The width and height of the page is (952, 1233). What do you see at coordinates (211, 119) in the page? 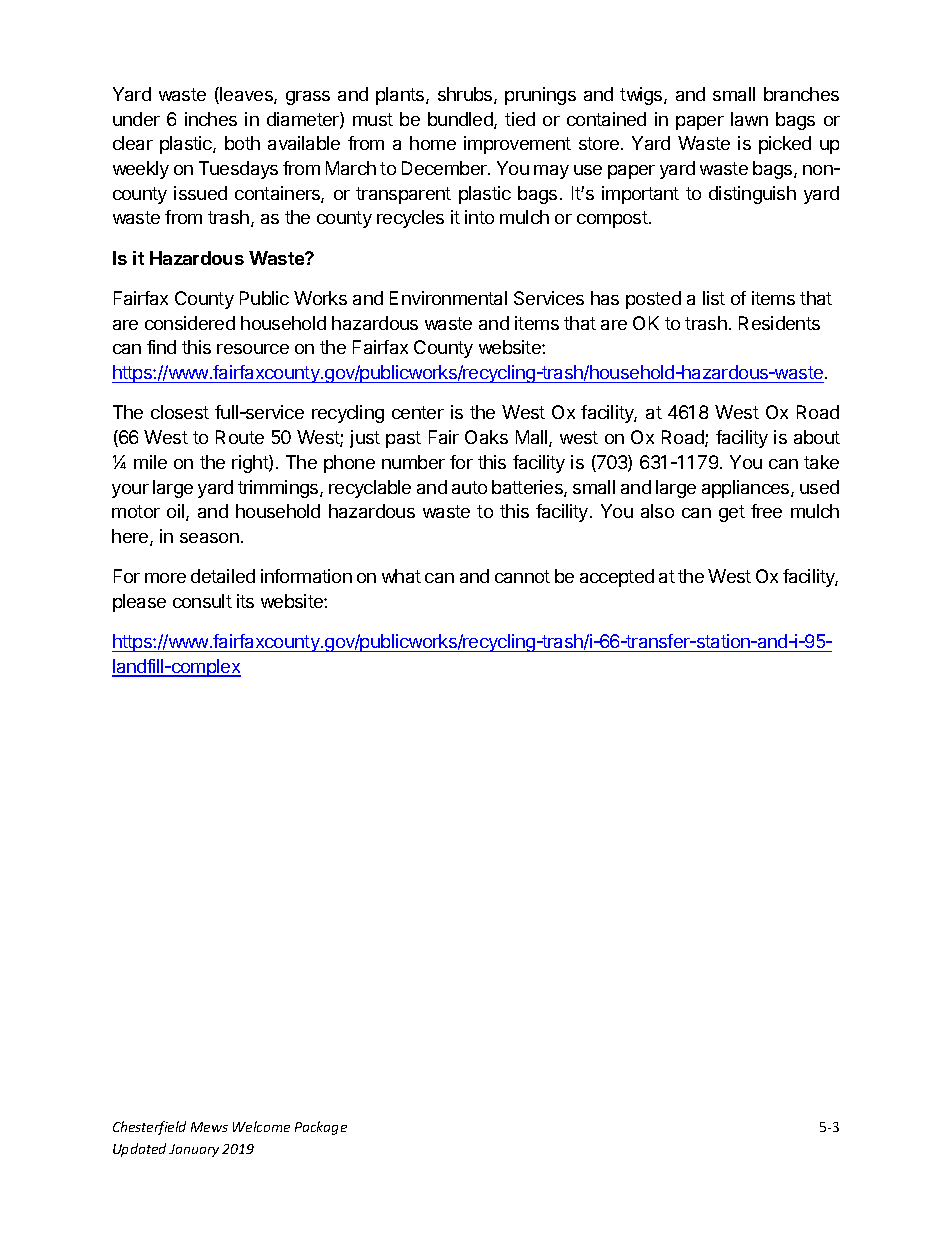
I see `inches` at bounding box center [211, 119].
